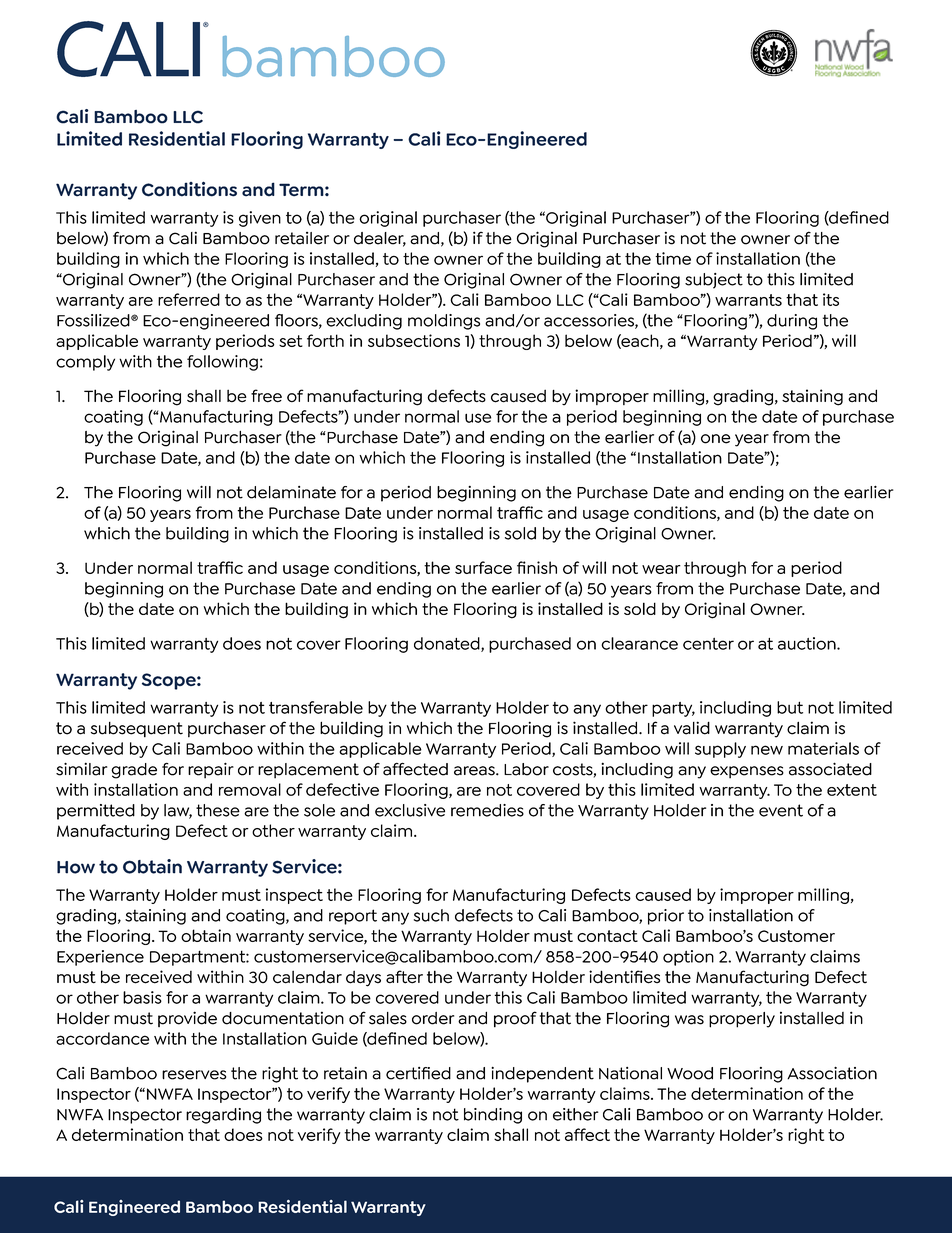 This screenshot has width=952, height=1233. I want to click on such, so click(431, 915).
